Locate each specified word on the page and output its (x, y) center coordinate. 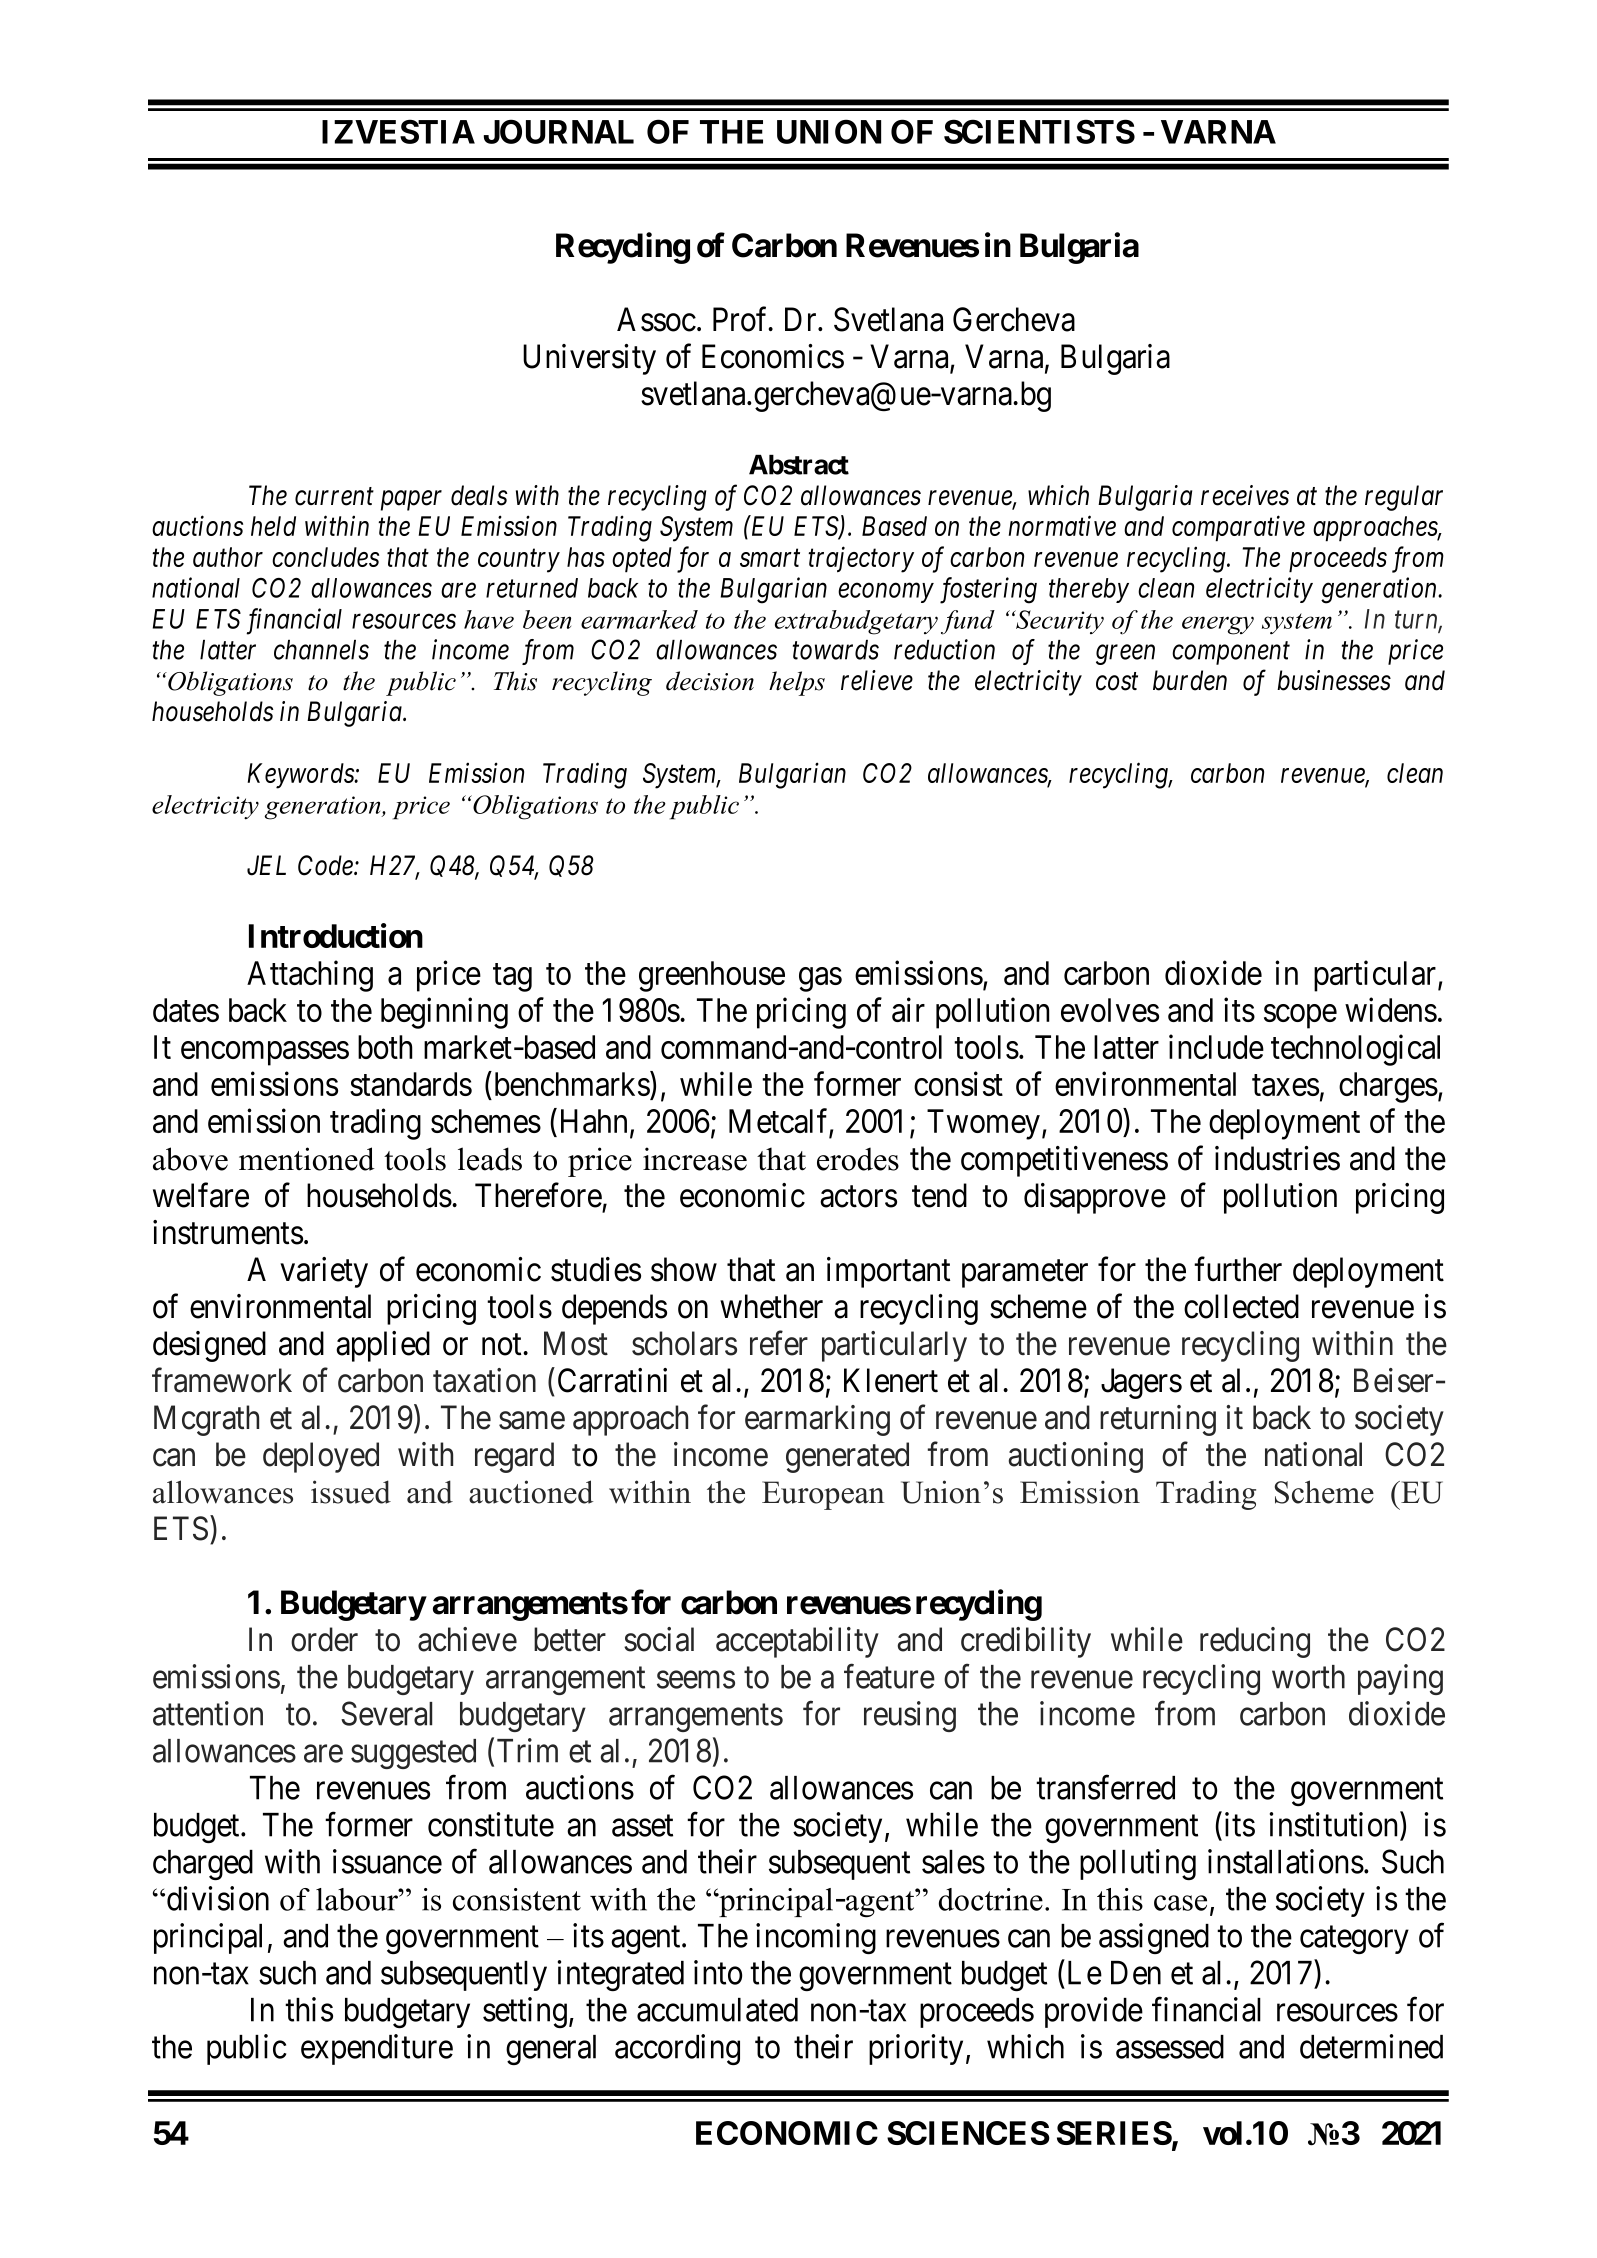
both (385, 1047)
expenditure (377, 2049)
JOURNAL (559, 131)
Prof (742, 319)
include (1216, 1047)
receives (1245, 495)
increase (695, 1159)
